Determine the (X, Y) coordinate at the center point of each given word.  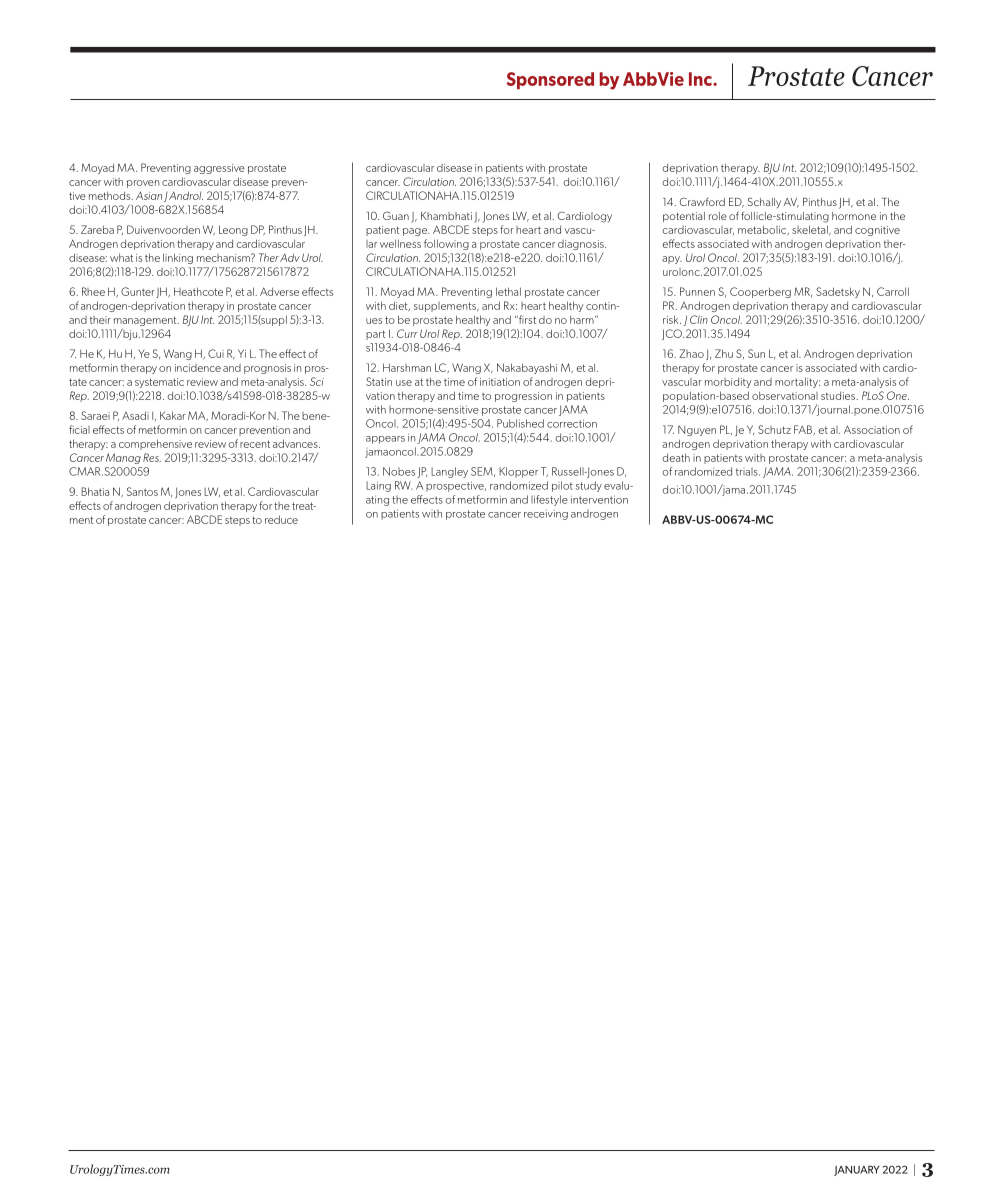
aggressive (219, 169)
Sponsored (550, 81)
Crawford (702, 201)
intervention (599, 499)
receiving (546, 514)
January (857, 1171)
